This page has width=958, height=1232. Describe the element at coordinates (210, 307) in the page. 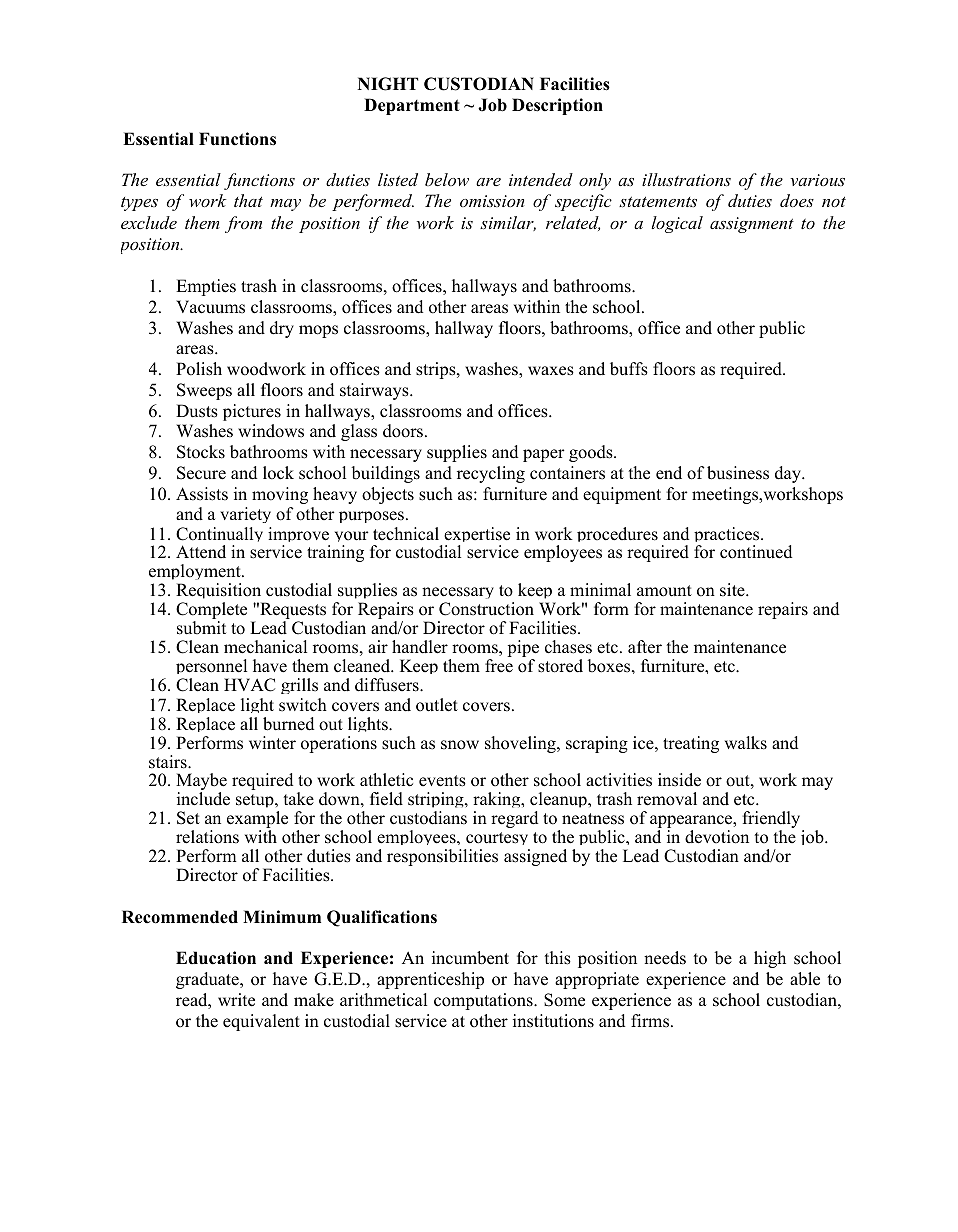

I see `Vacuums` at that location.
